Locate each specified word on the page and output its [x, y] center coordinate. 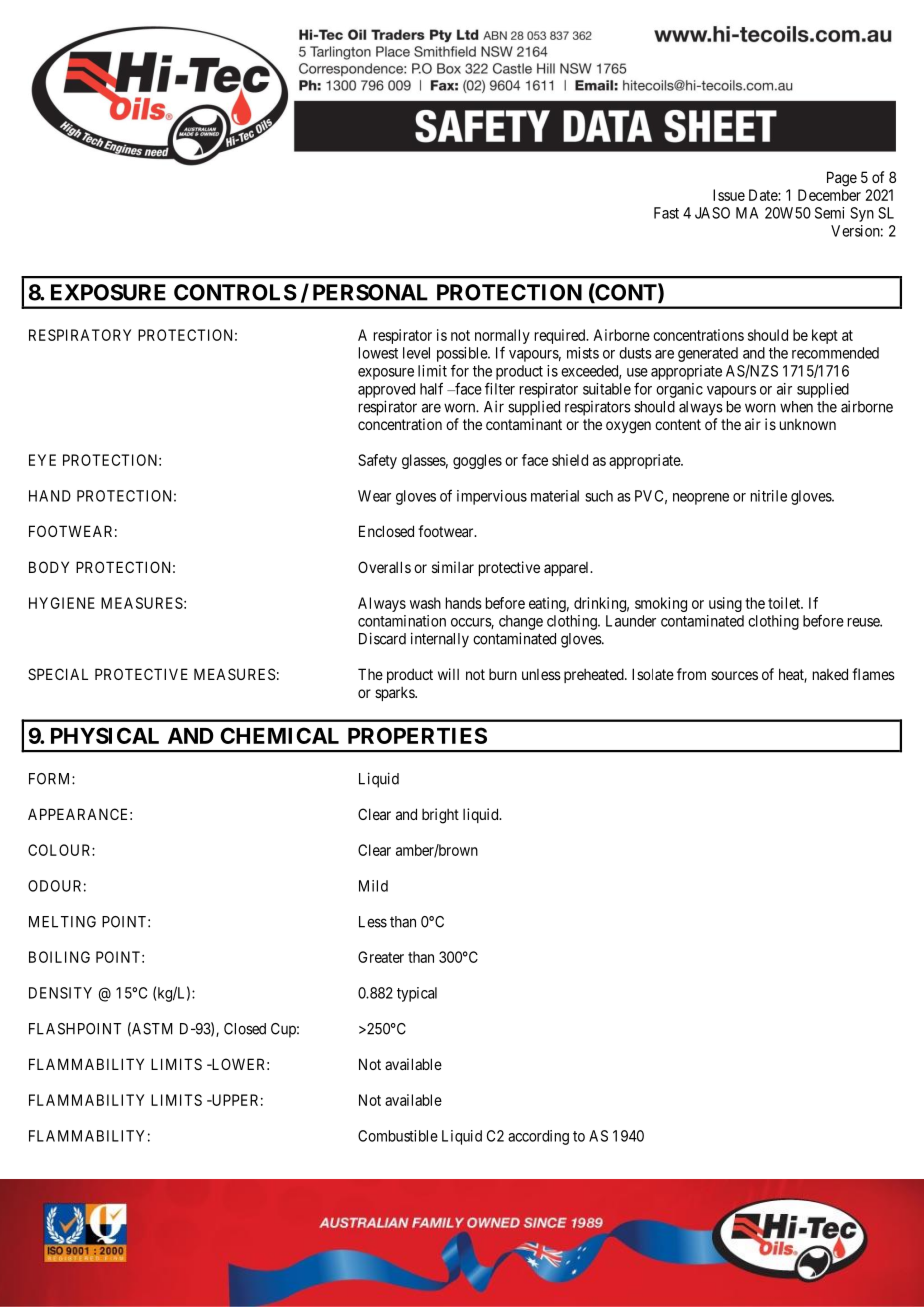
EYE [42, 460]
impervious [492, 497]
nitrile [769, 496]
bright [440, 816]
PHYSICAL [105, 735]
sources [734, 675]
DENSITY [60, 993]
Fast [666, 213]
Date [764, 195]
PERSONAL [370, 292]
